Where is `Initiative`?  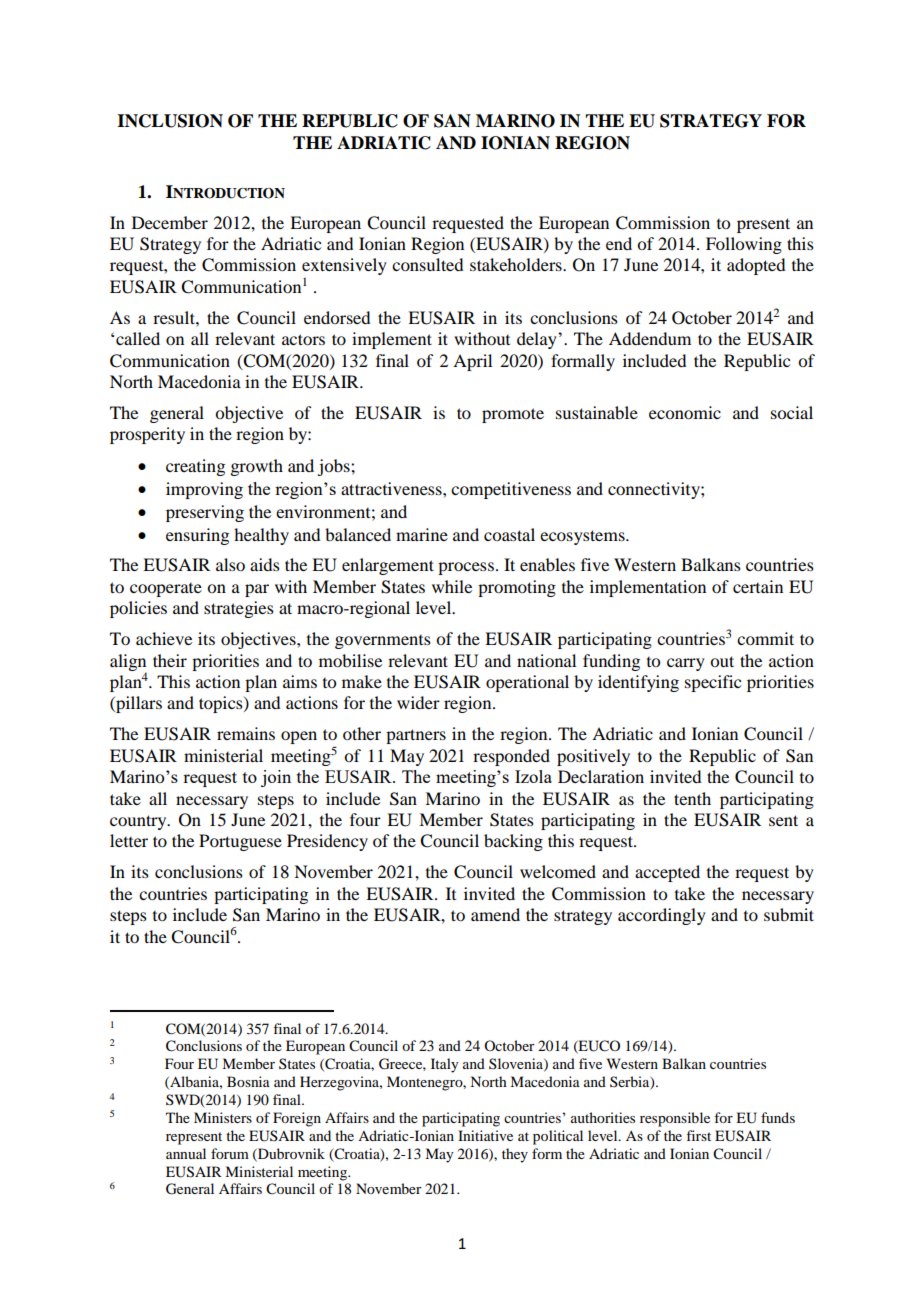 Initiative is located at coordinates (485, 1135).
